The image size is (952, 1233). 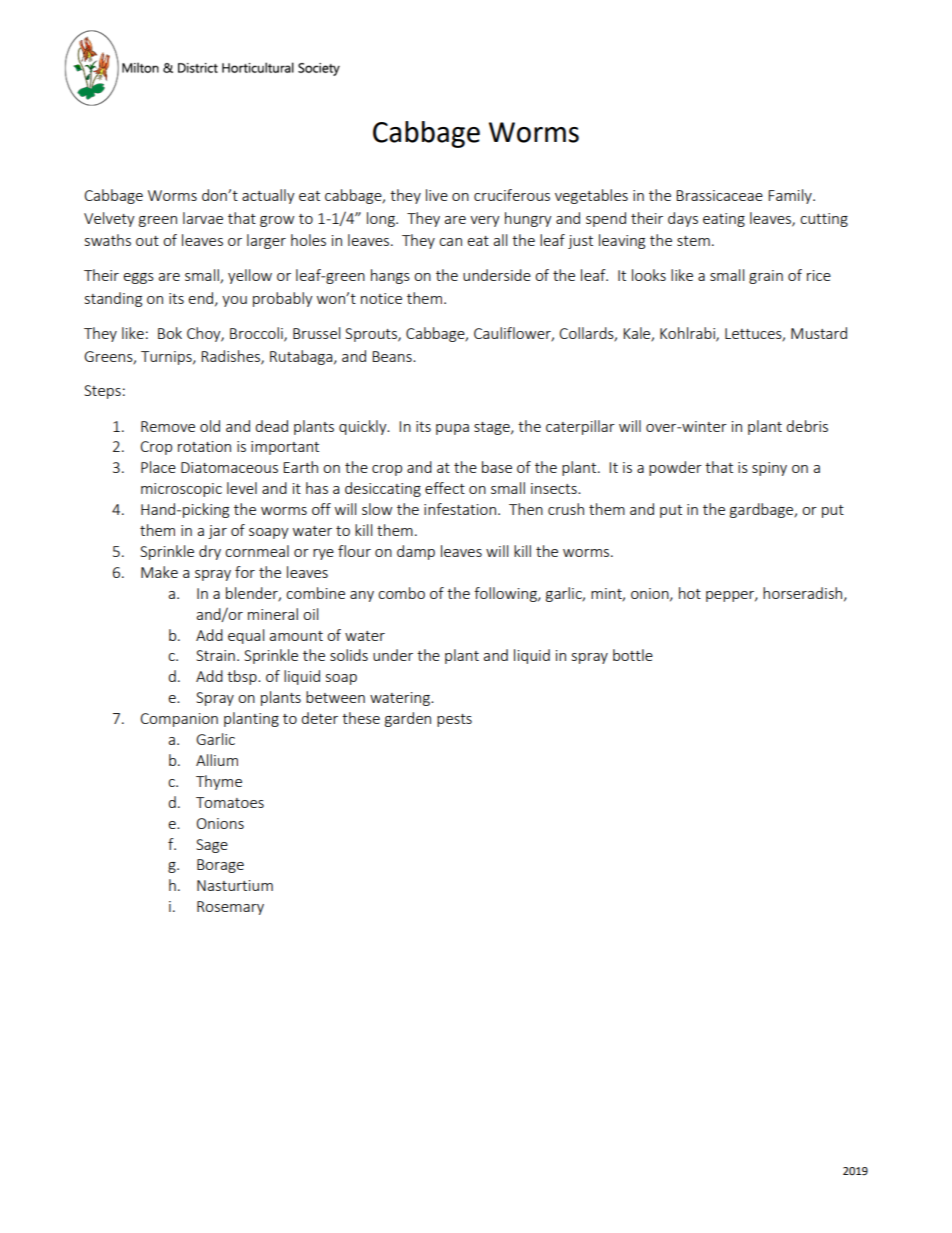 What do you see at coordinates (220, 866) in the screenshot?
I see `Borage` at bounding box center [220, 866].
